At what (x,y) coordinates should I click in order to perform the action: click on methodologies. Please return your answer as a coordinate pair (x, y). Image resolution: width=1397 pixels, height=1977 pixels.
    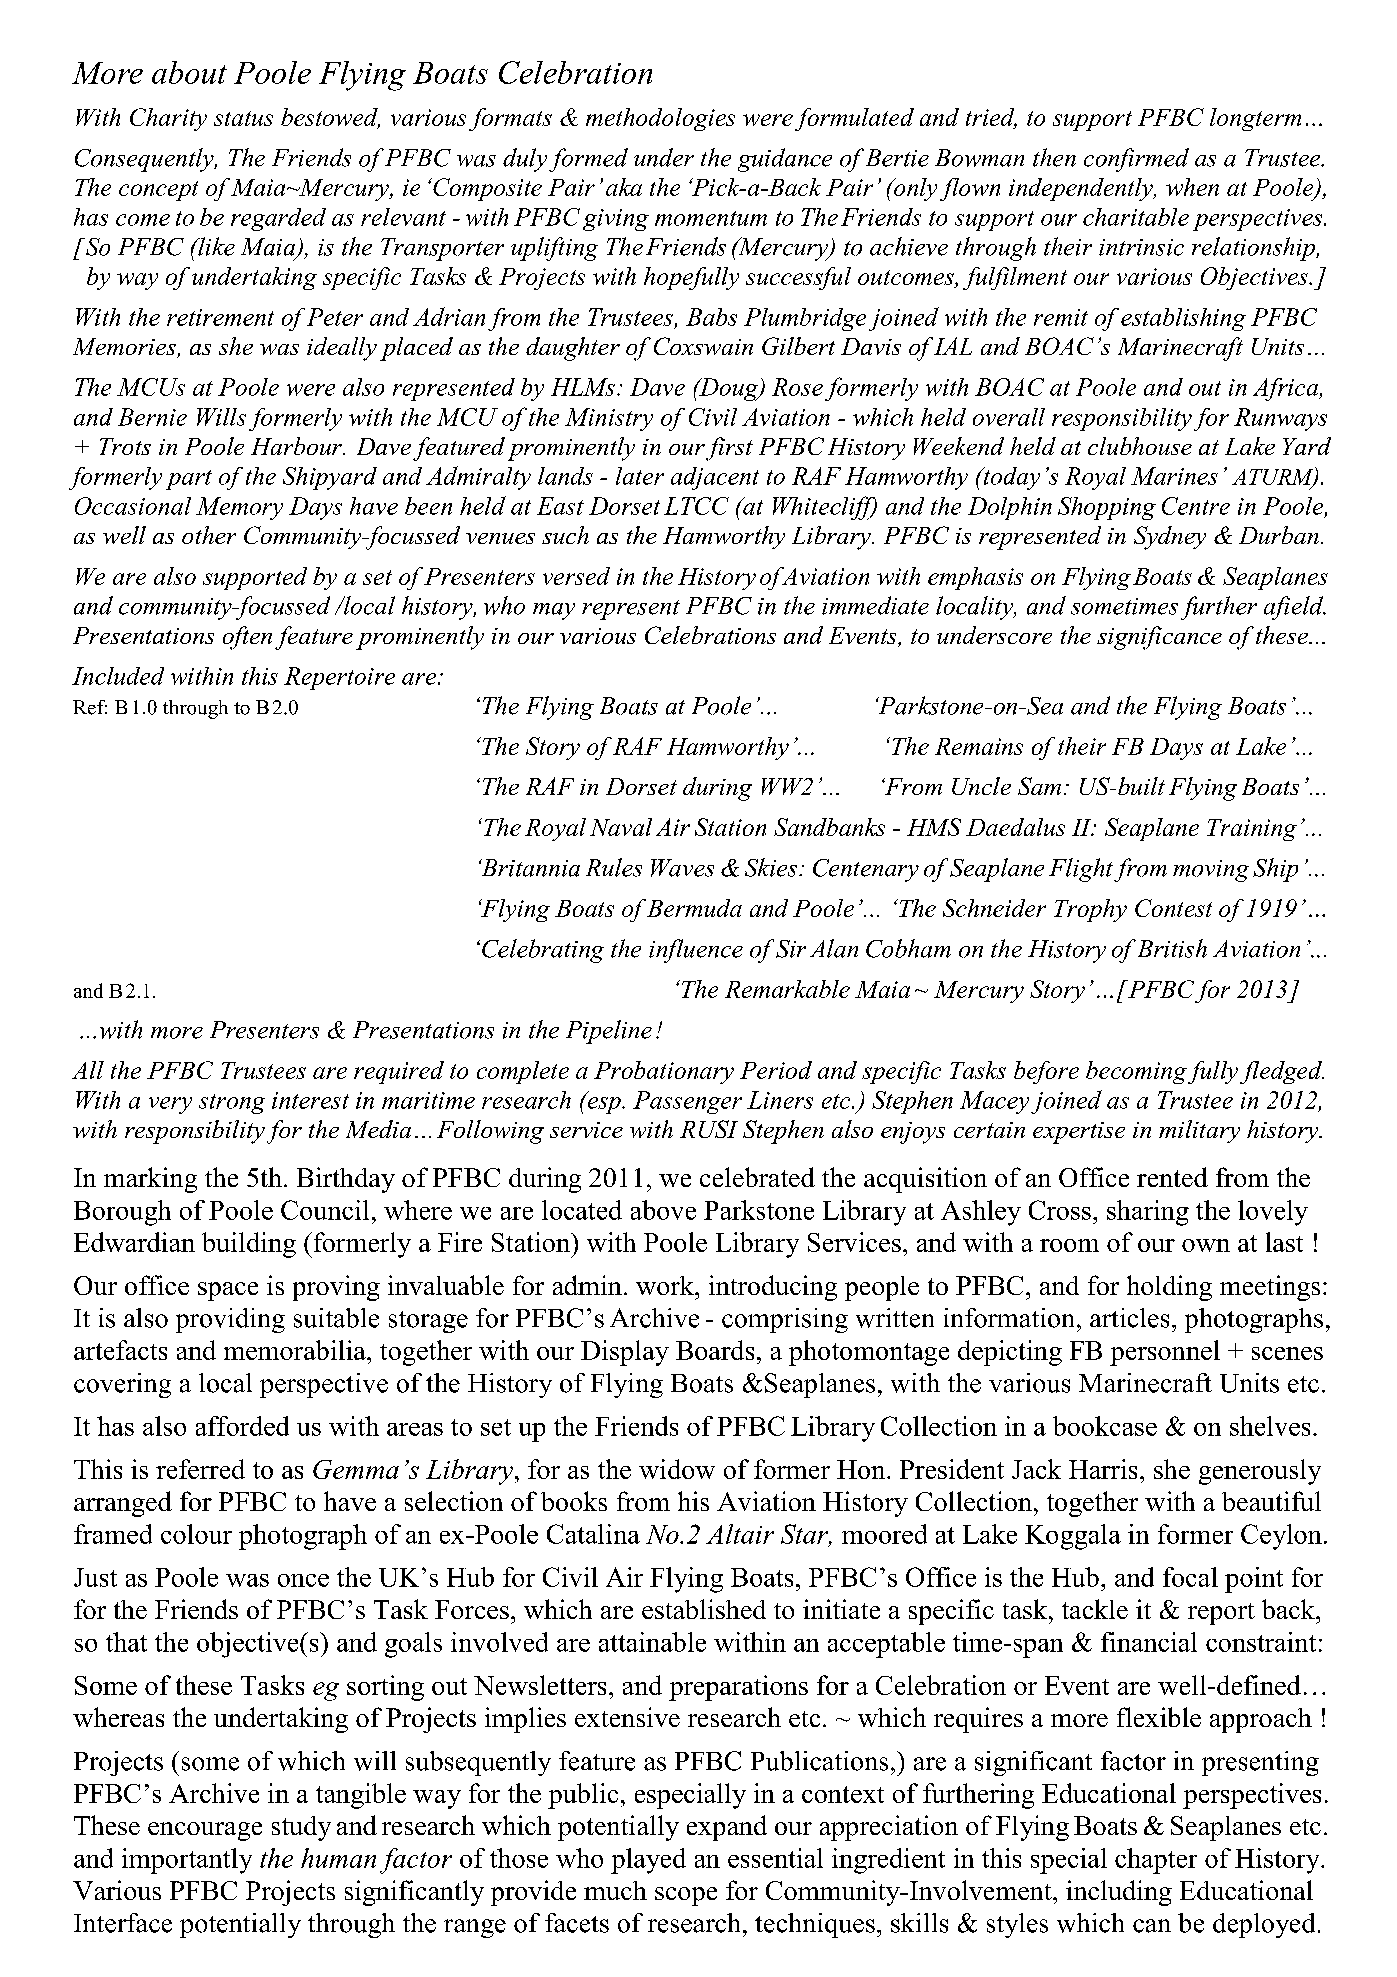
    Looking at the image, I should click on (660, 119).
